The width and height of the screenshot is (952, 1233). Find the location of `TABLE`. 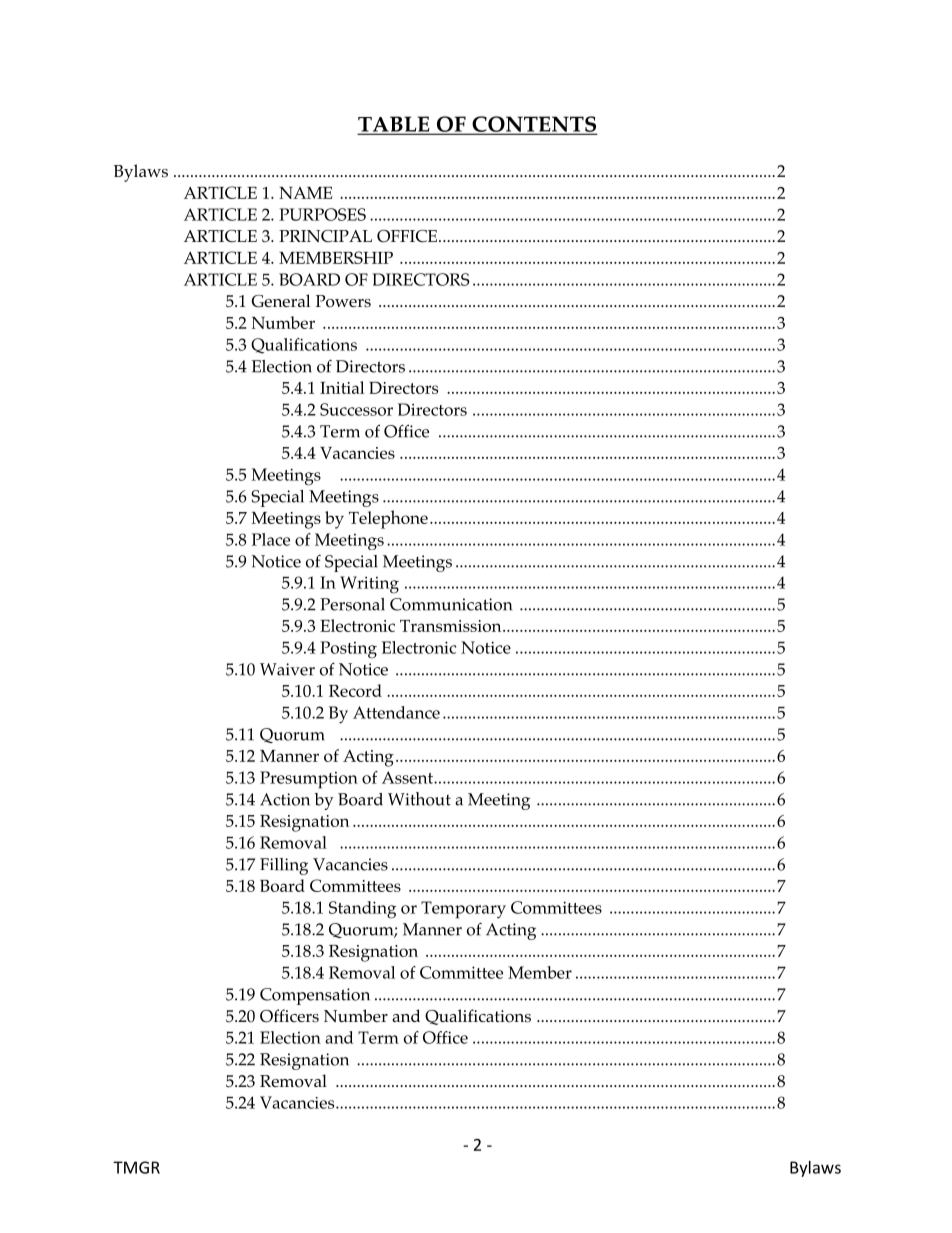

TABLE is located at coordinates (395, 125).
